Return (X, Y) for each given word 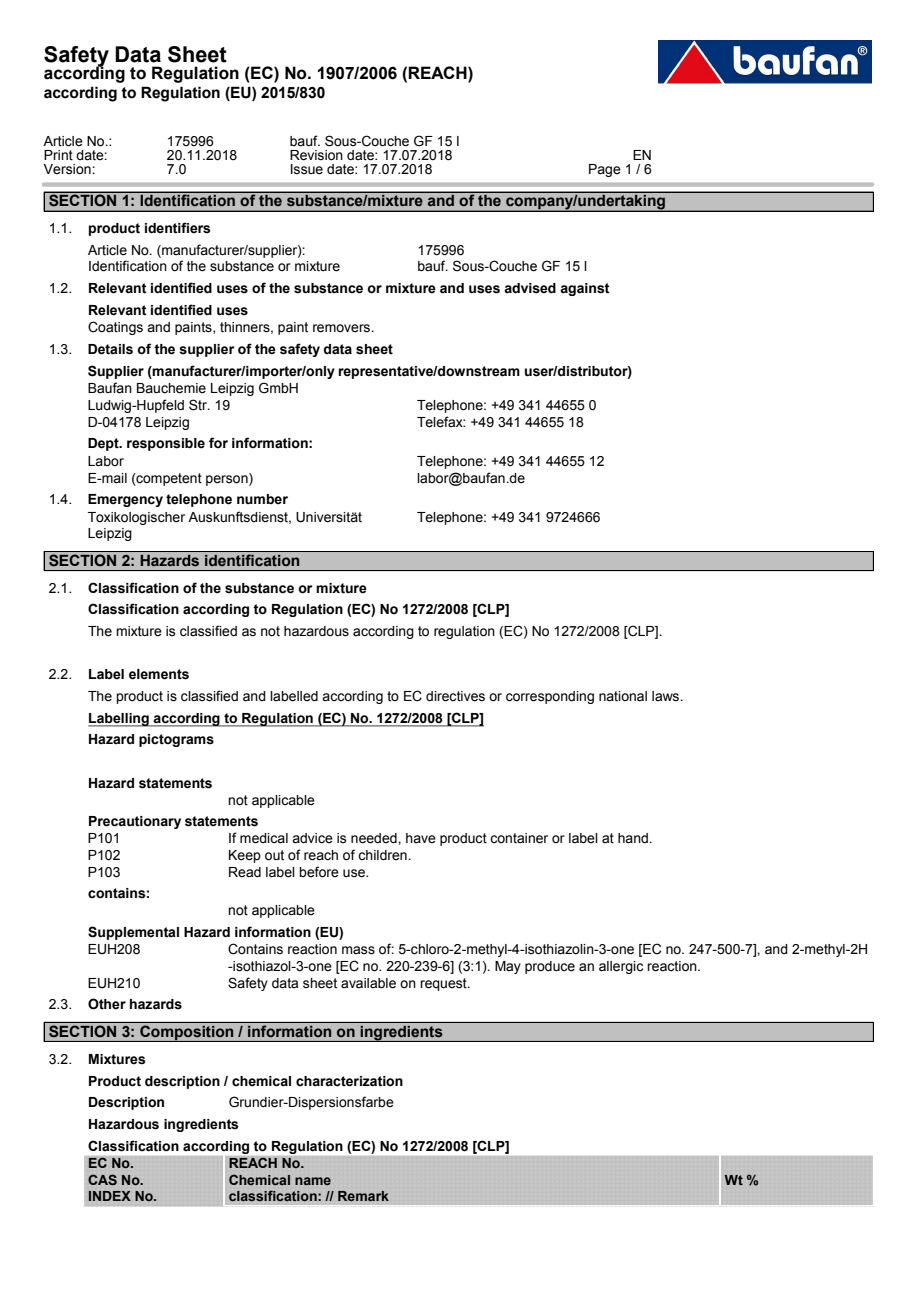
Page (605, 170)
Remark (363, 1196)
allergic (621, 967)
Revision (316, 155)
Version (68, 169)
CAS (102, 1179)
